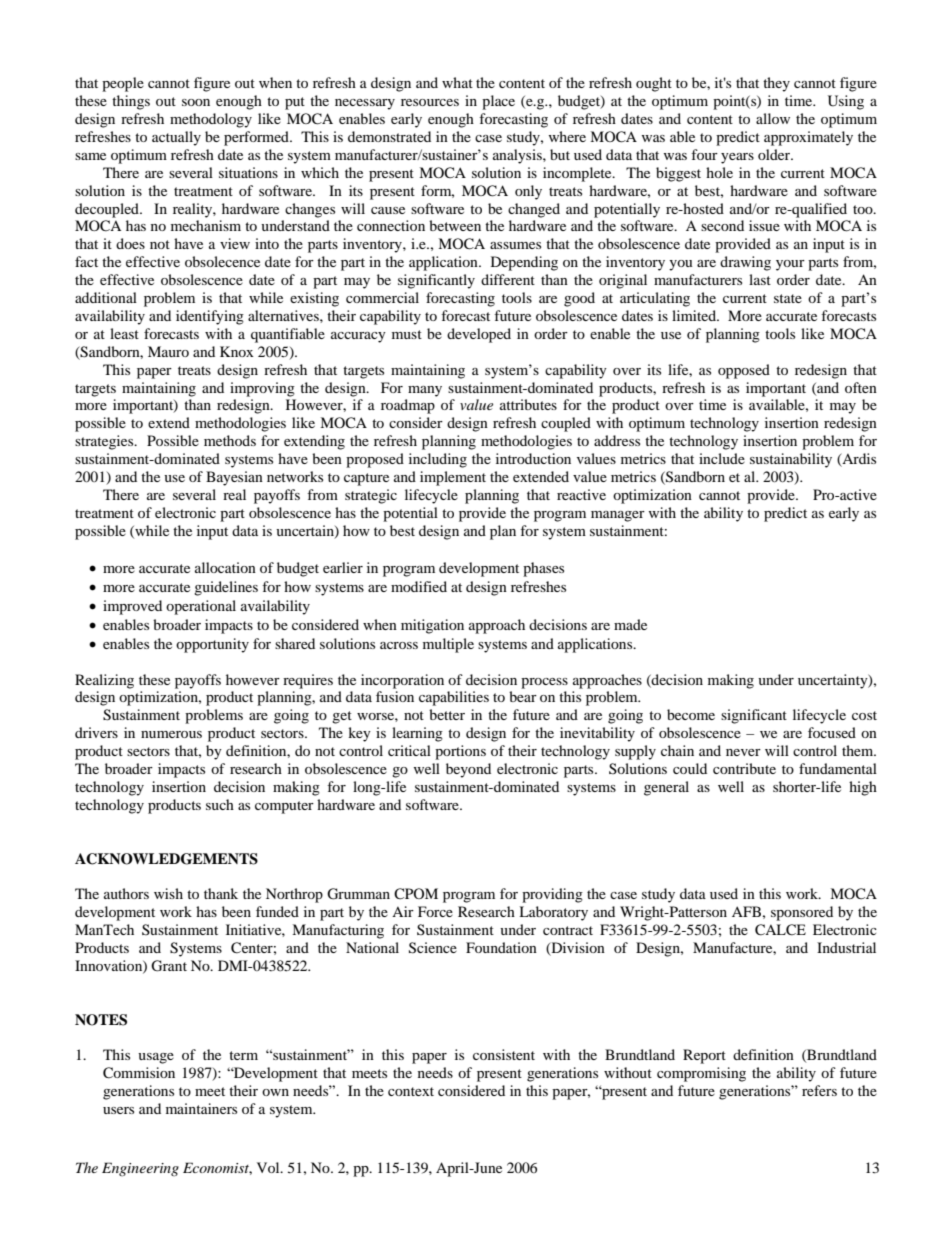  I want to click on Grant, so click(169, 966).
